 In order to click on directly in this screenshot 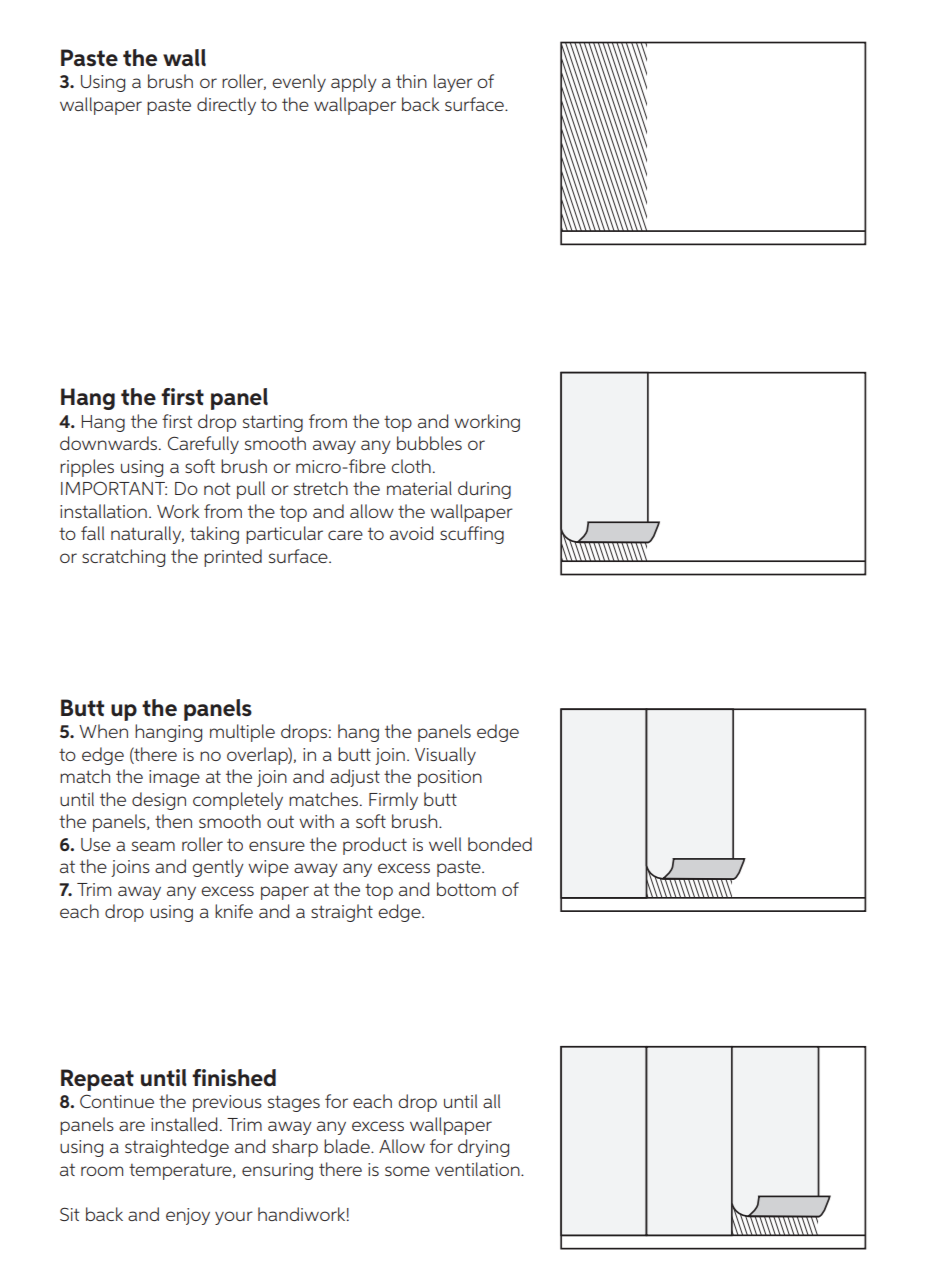, I will do `click(226, 106)`.
